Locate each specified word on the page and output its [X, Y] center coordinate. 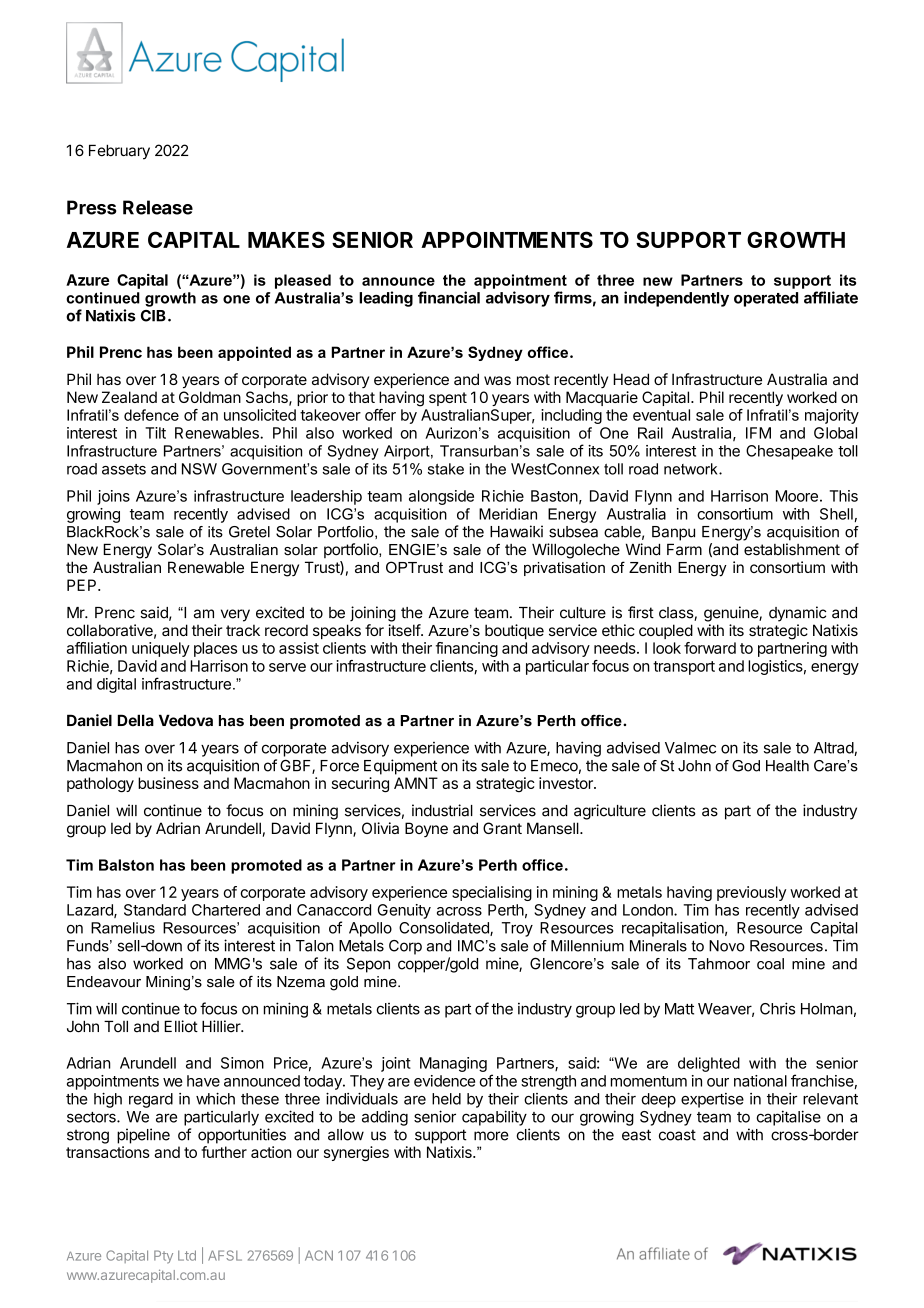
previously [751, 893]
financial [449, 297]
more [491, 1136]
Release [158, 207]
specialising [492, 893]
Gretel [249, 532]
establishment [792, 549]
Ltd [187, 1255]
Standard [155, 910]
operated [766, 299]
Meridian [508, 514]
